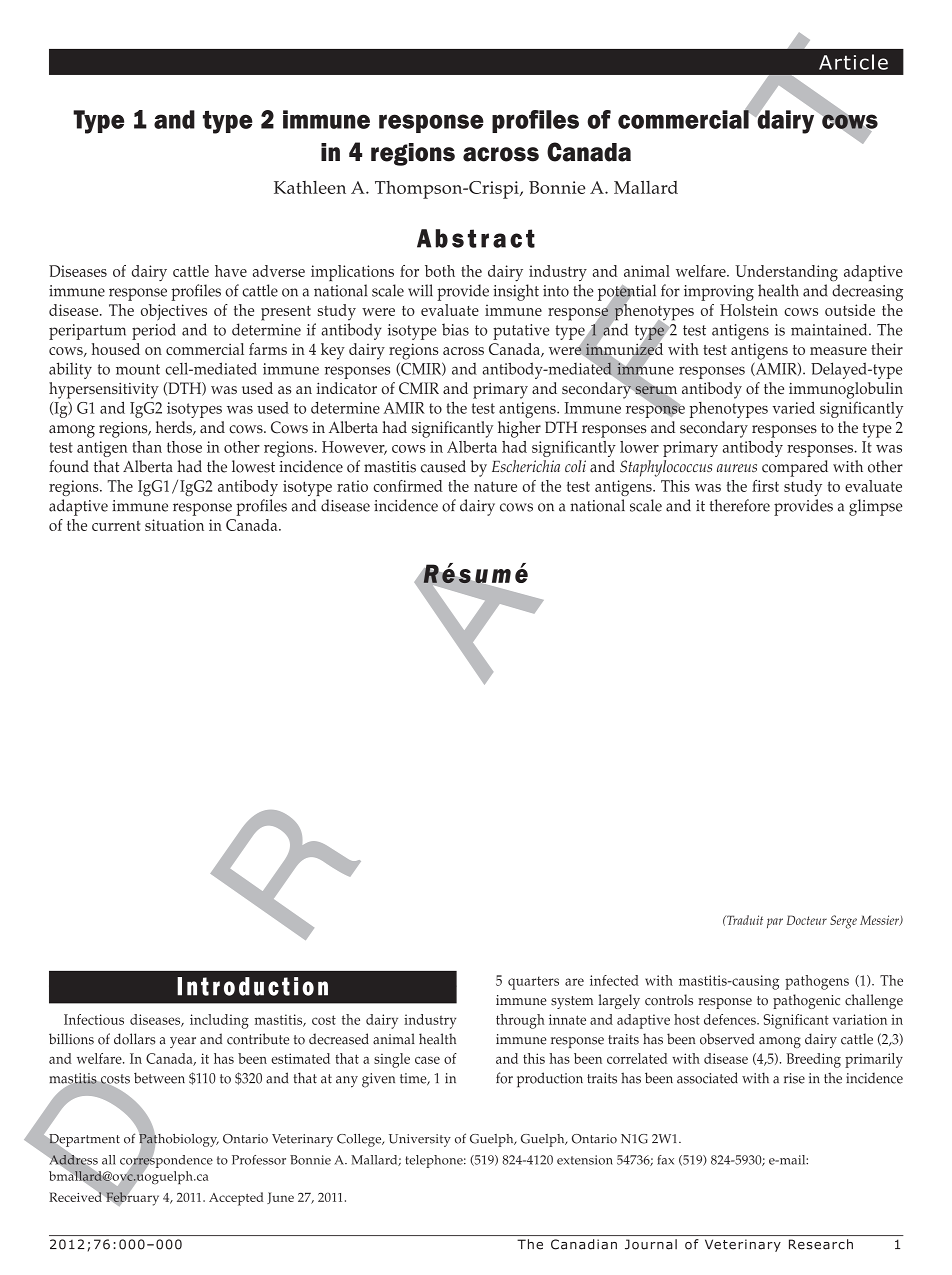 The height and width of the screenshot is (1275, 952). What do you see at coordinates (786, 273) in the screenshot?
I see `Understanding` at bounding box center [786, 273].
